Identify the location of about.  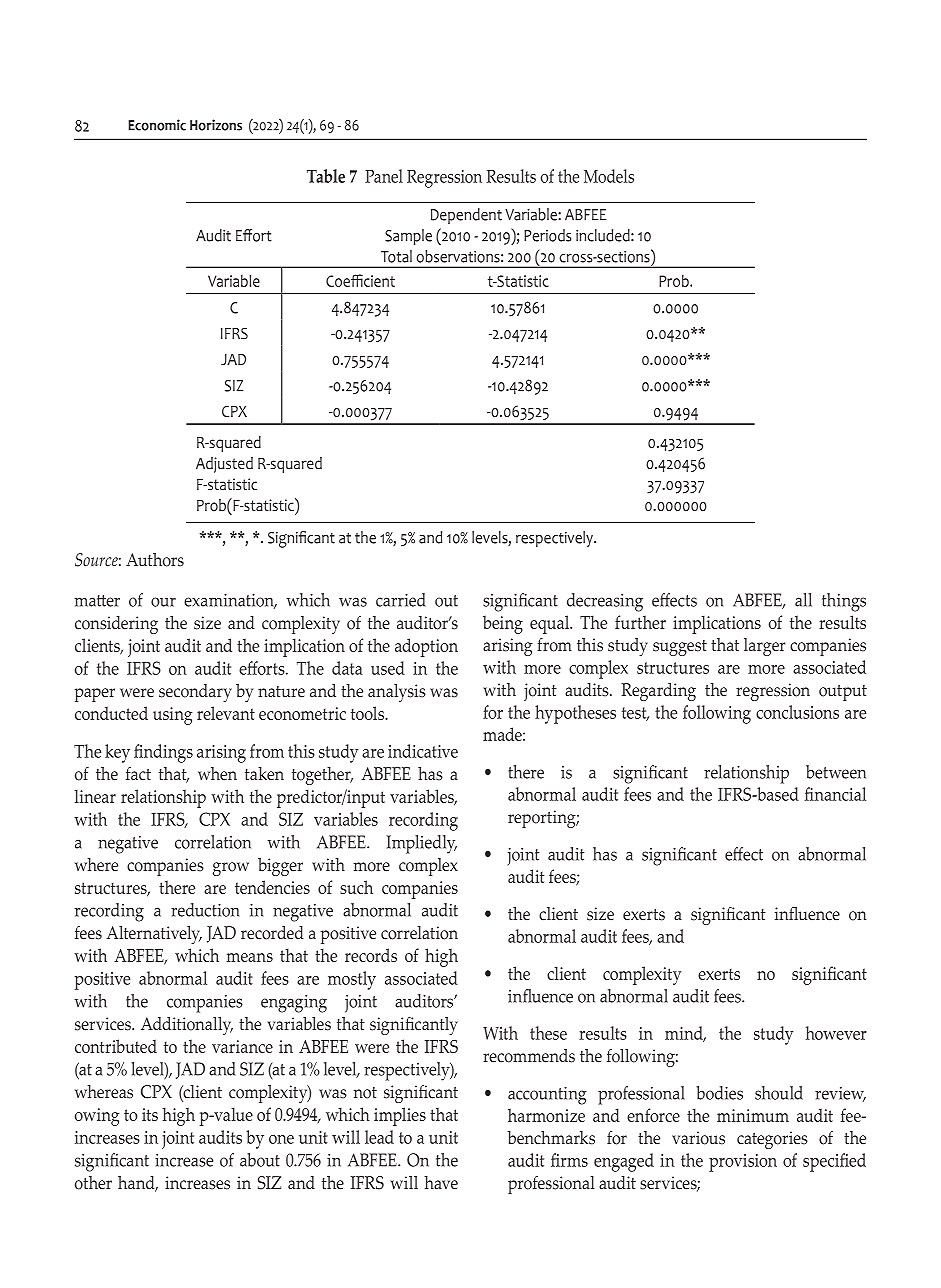
(260, 1160).
